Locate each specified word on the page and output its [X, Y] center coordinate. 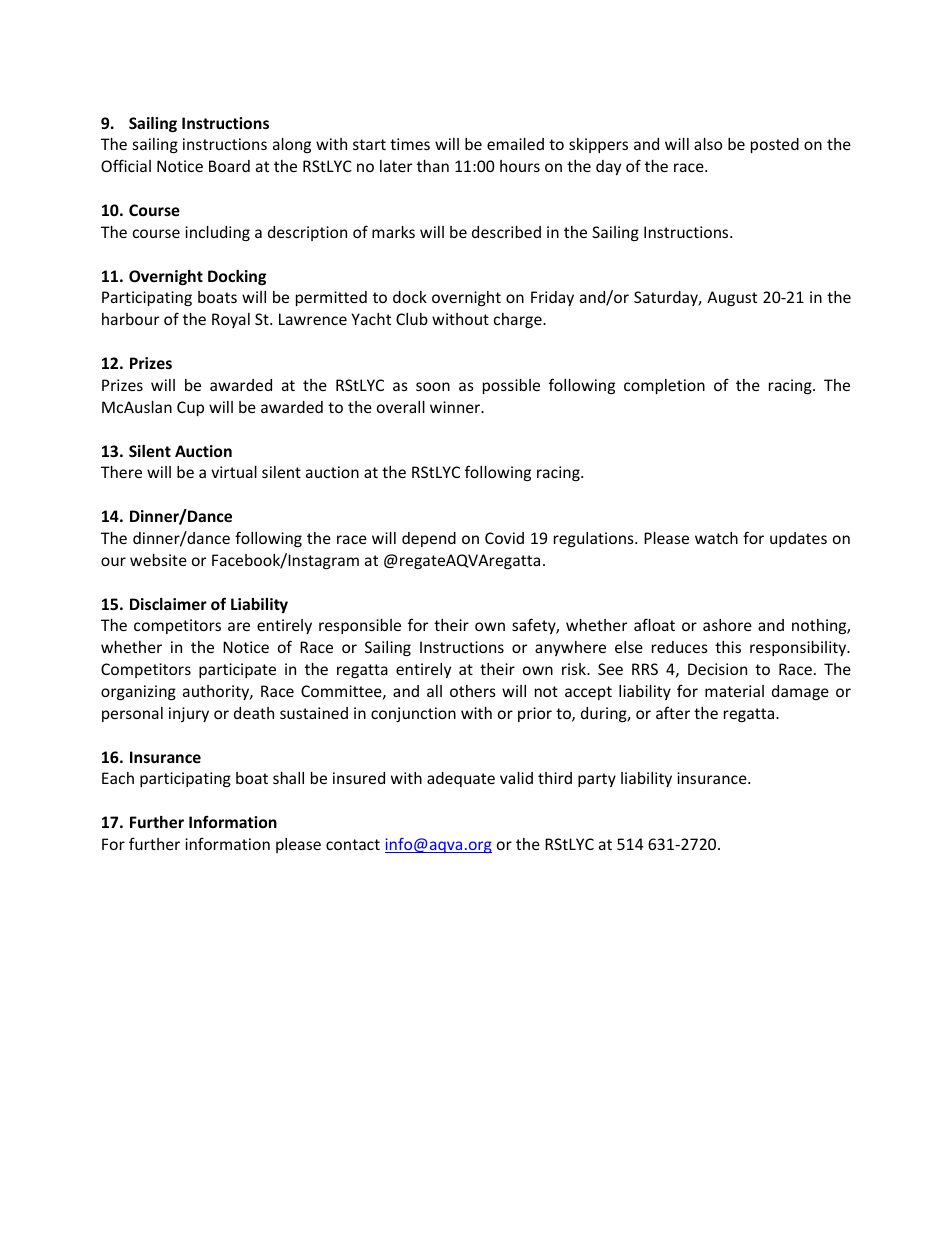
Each [118, 778]
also [708, 144]
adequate [461, 779]
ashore [727, 625]
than [433, 166]
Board [229, 166]
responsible [360, 626]
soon [433, 386]
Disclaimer [168, 604]
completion [664, 386]
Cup [190, 408]
